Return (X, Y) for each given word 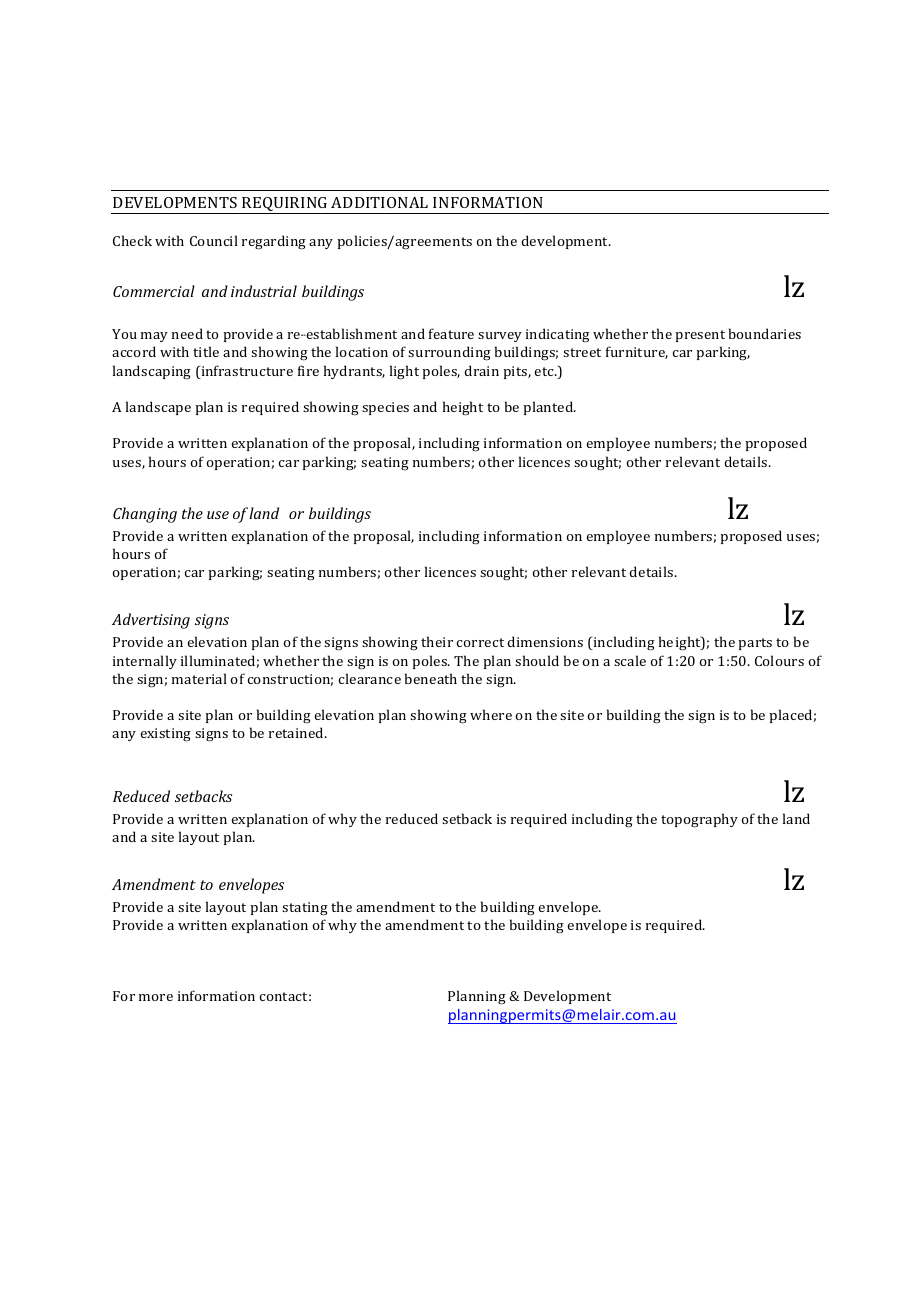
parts (755, 644)
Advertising (151, 621)
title (206, 351)
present (700, 336)
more (156, 997)
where (491, 714)
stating (305, 909)
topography (699, 820)
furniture (637, 352)
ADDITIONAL (379, 202)
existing (165, 735)
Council (214, 240)
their (437, 641)
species (385, 408)
